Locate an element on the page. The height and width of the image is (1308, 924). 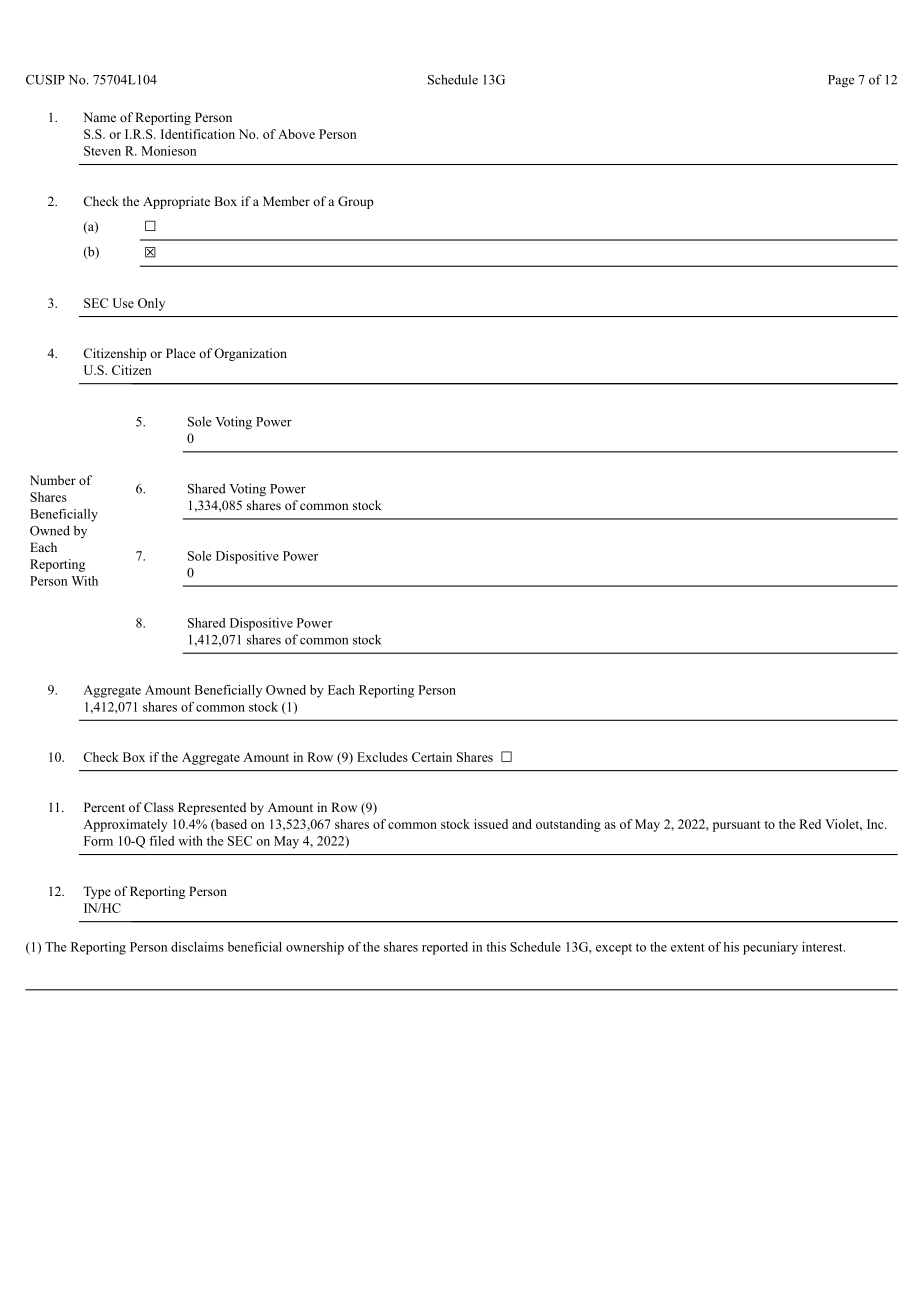
Above is located at coordinates (296, 134).
